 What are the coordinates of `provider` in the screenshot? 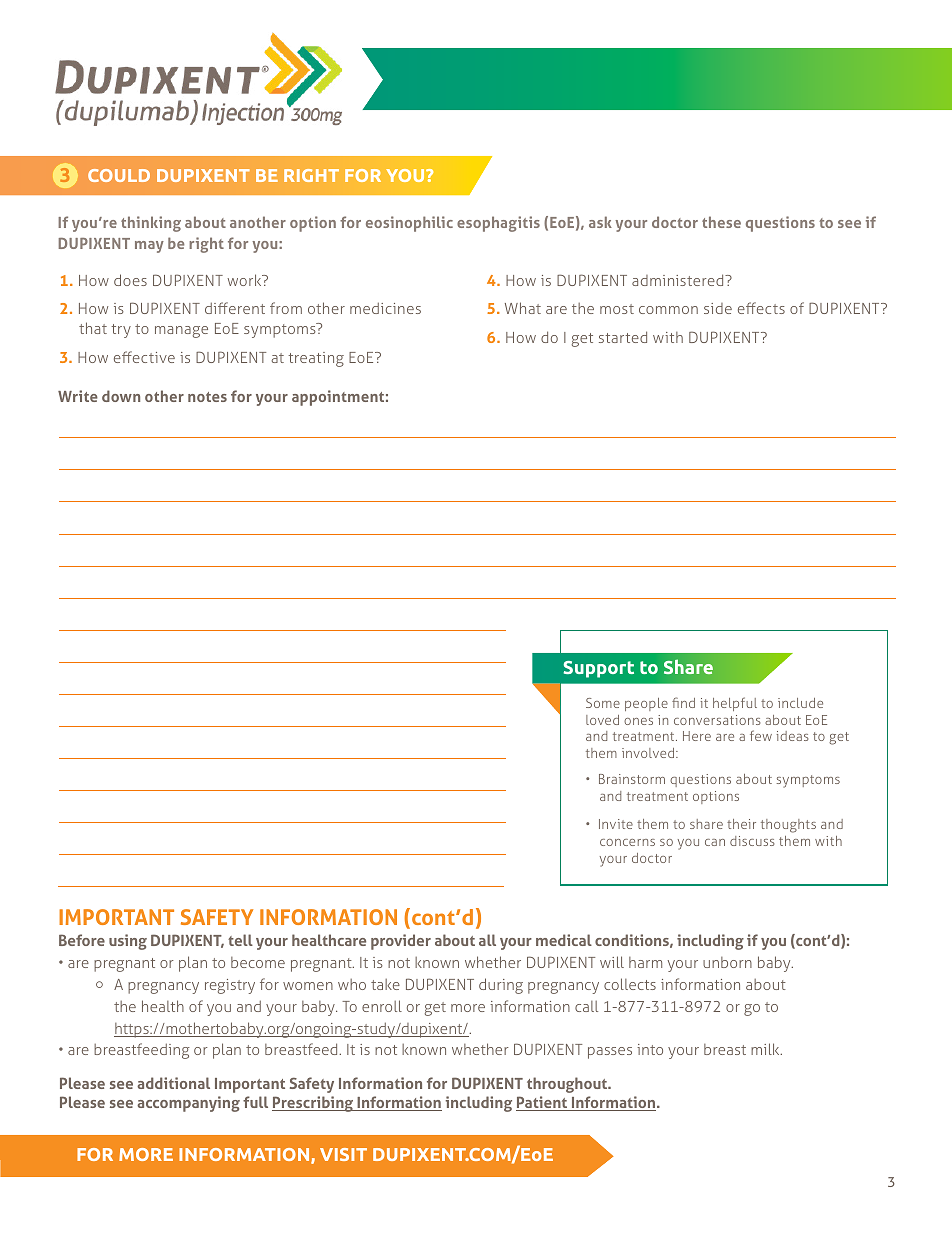 It's located at (401, 942).
